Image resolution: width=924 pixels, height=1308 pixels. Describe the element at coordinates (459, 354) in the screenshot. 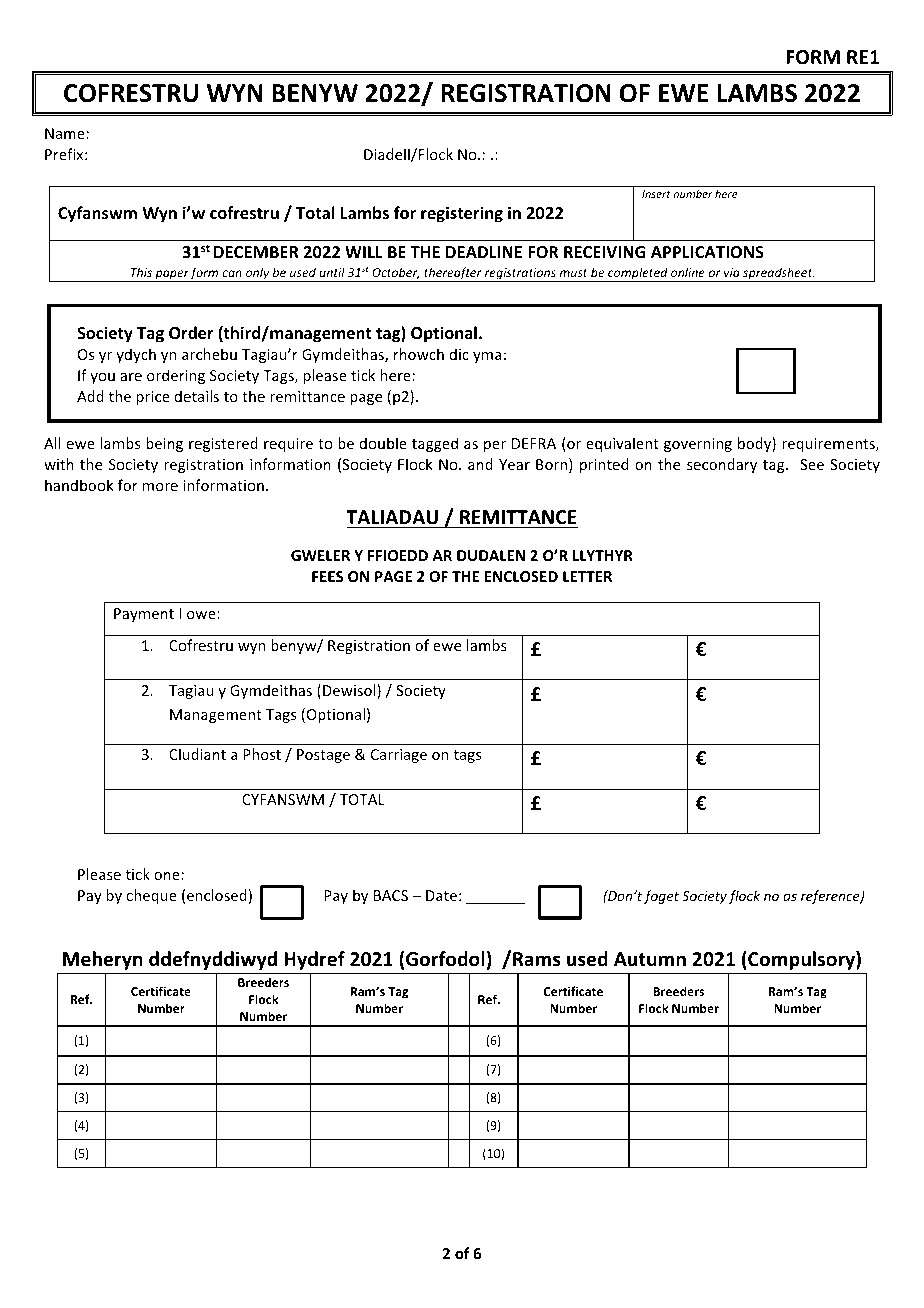

I see `dic` at that location.
